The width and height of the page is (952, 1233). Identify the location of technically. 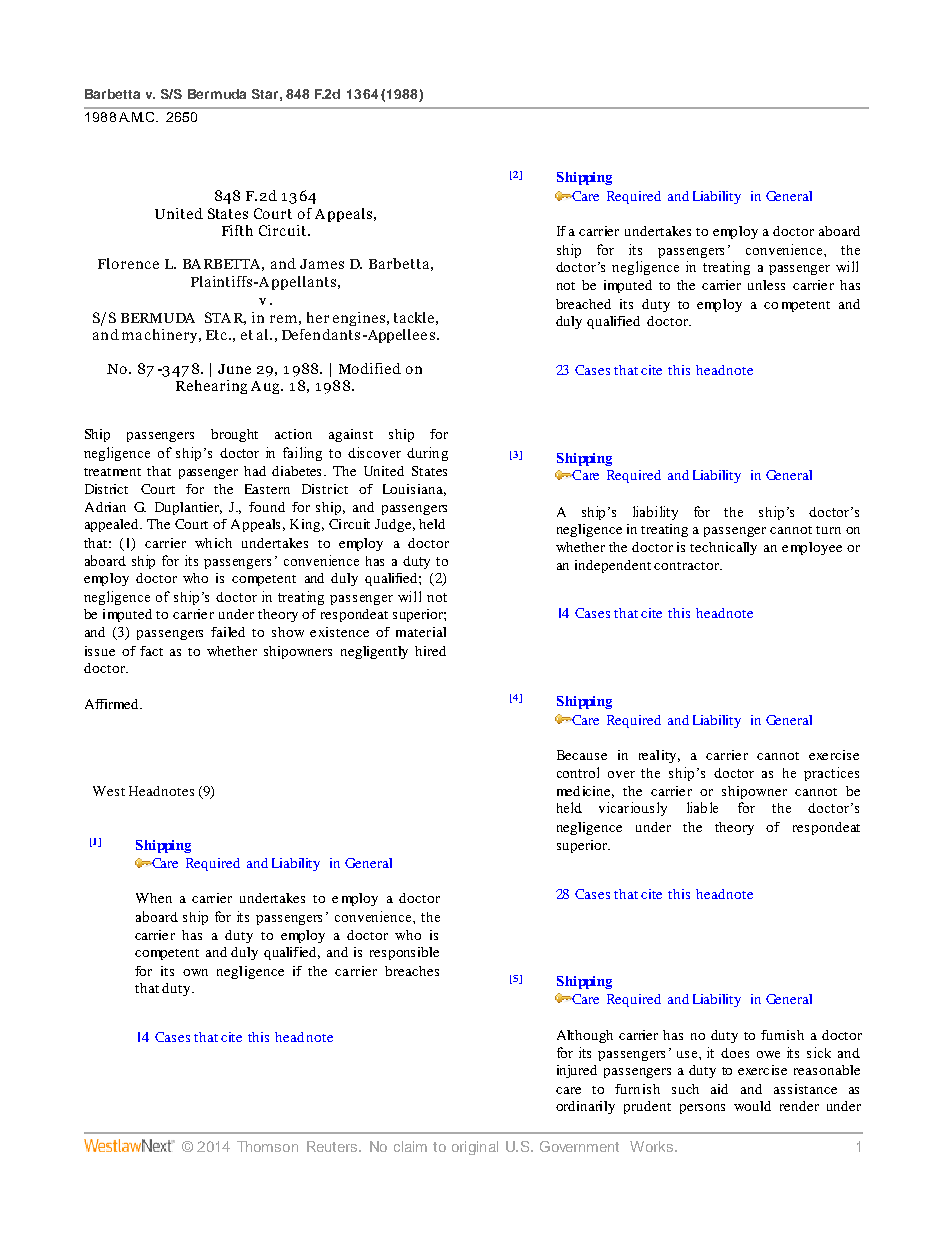
(723, 548).
